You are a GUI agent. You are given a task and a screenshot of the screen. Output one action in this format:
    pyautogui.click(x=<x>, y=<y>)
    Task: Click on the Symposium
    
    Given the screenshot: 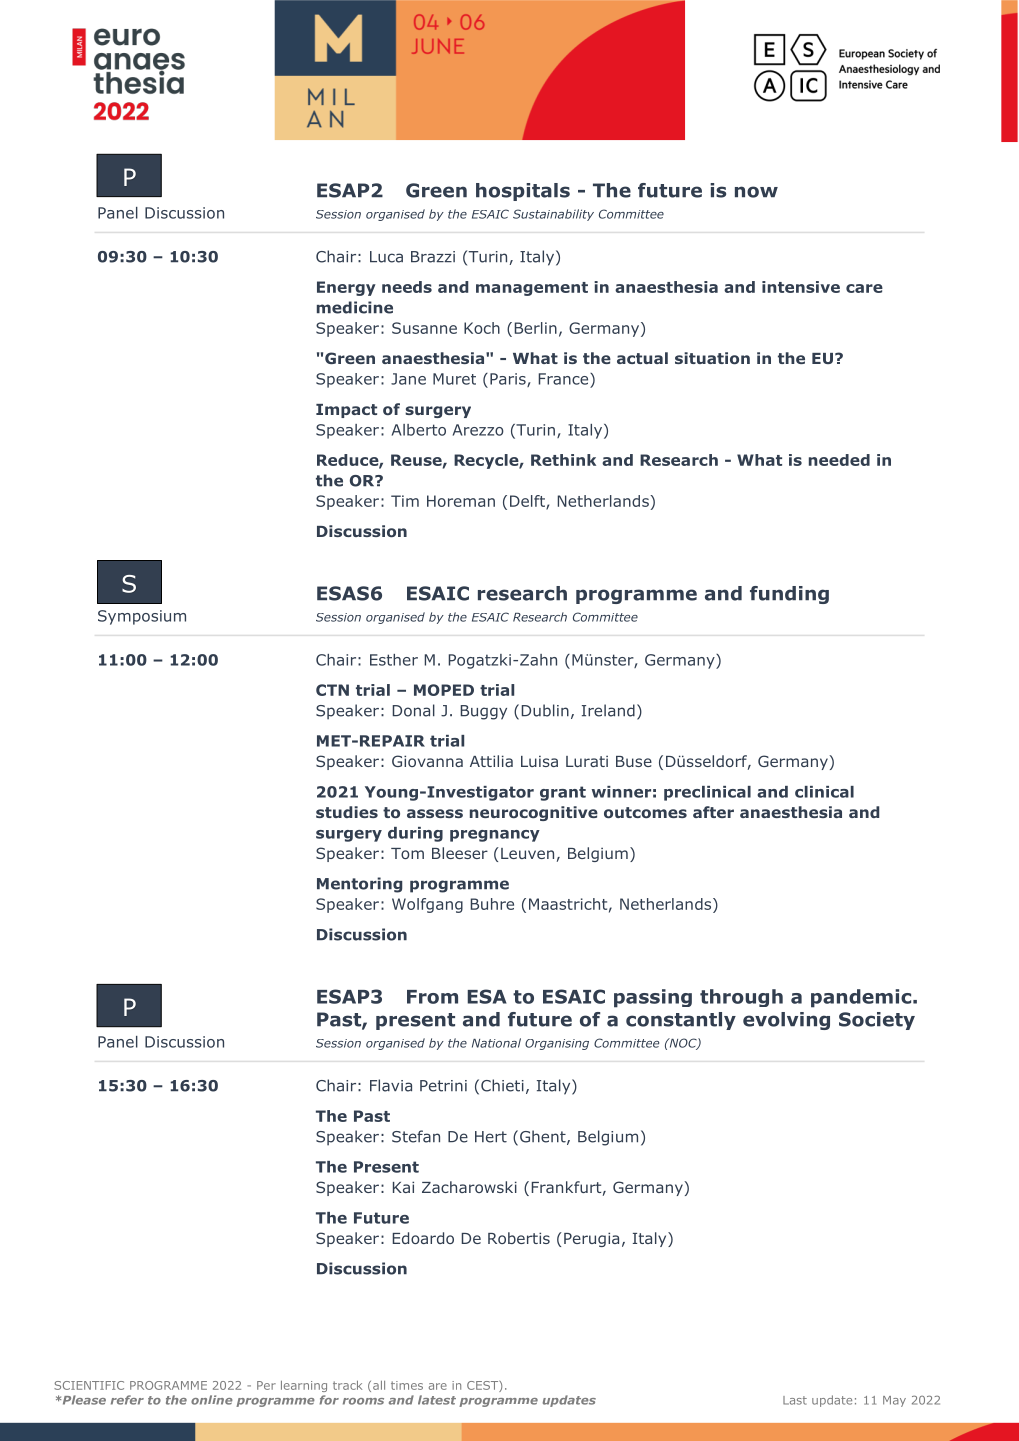 What is the action you would take?
    pyautogui.click(x=142, y=617)
